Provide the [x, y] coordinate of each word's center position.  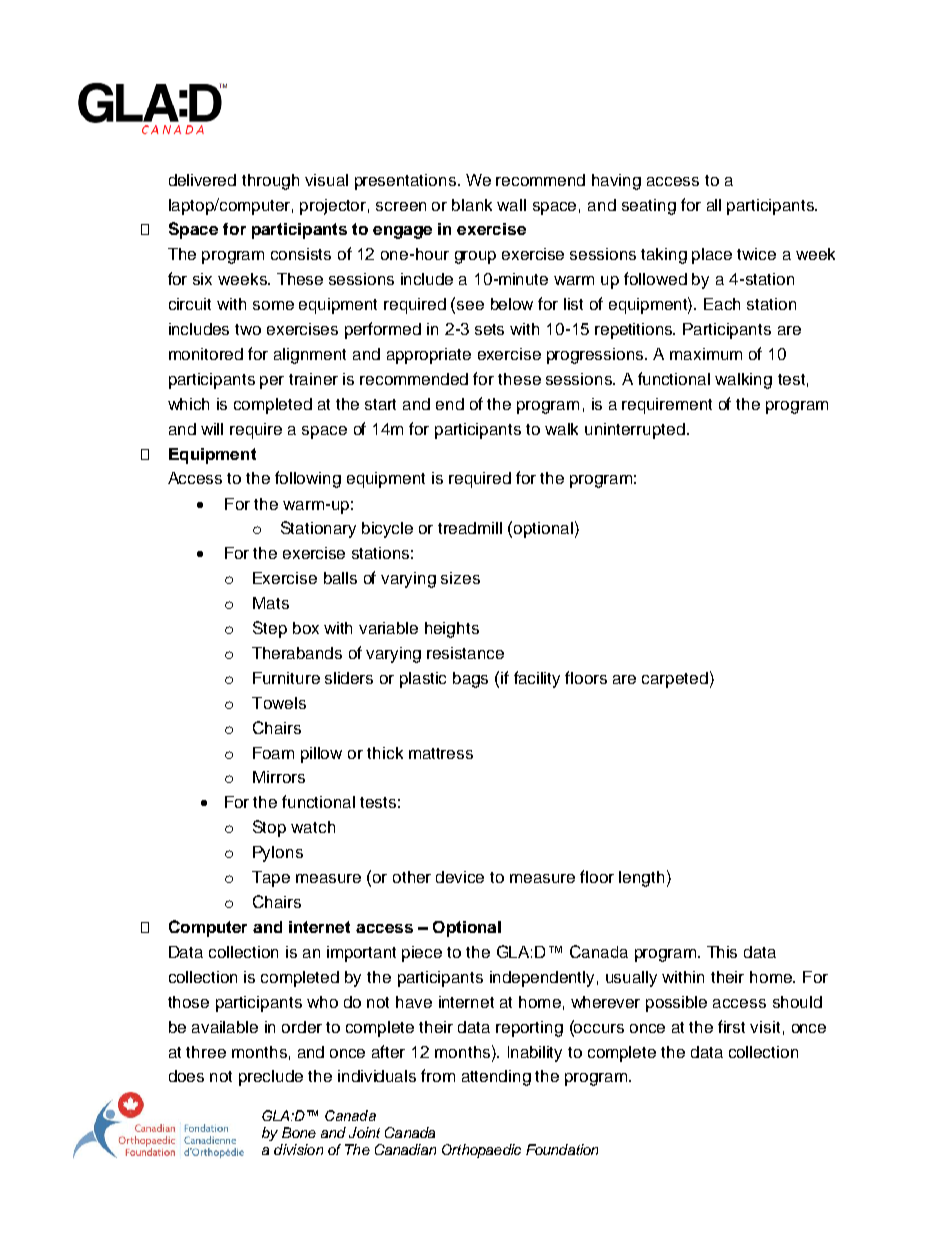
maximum [706, 354]
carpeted [675, 680]
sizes [460, 578]
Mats [271, 603]
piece [422, 954]
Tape [271, 879]
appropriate [429, 356]
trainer [313, 379]
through [270, 182]
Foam [273, 753]
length [641, 879]
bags [470, 680]
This [722, 952]
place [712, 256]
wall [511, 205]
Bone [299, 1132]
